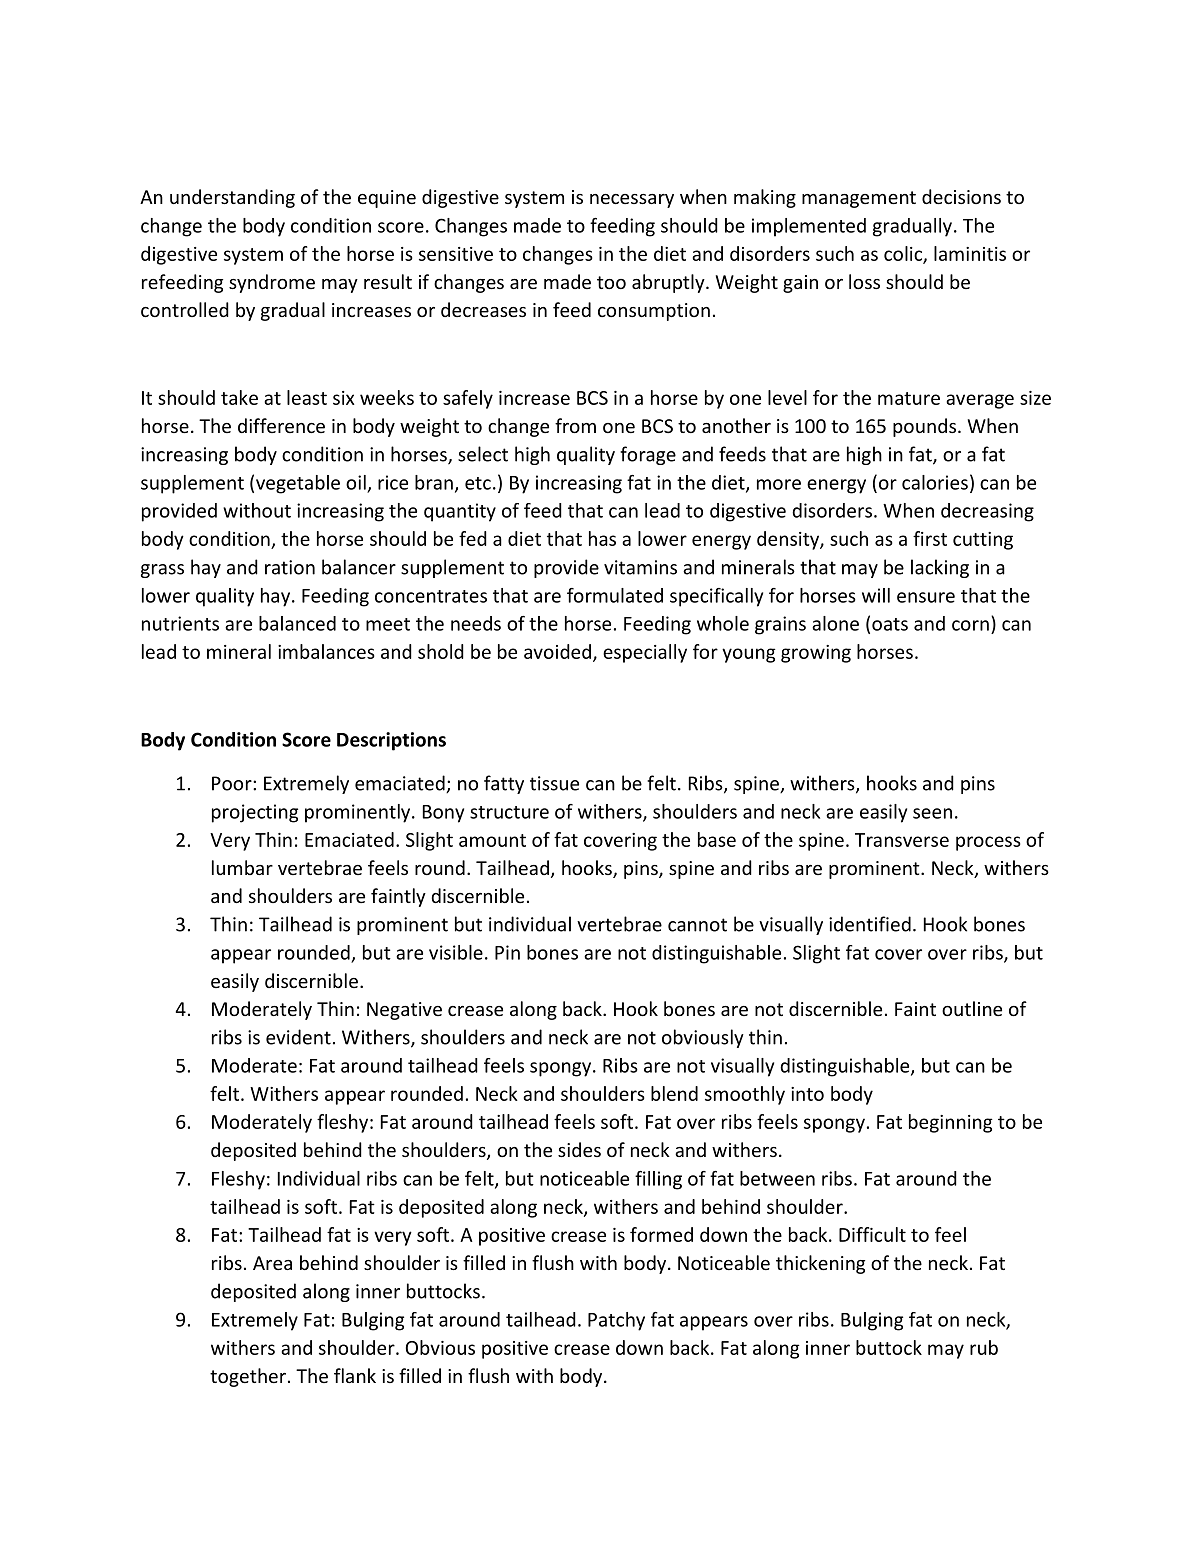 The width and height of the screenshot is (1192, 1543). What do you see at coordinates (232, 198) in the screenshot?
I see `understanding` at bounding box center [232, 198].
